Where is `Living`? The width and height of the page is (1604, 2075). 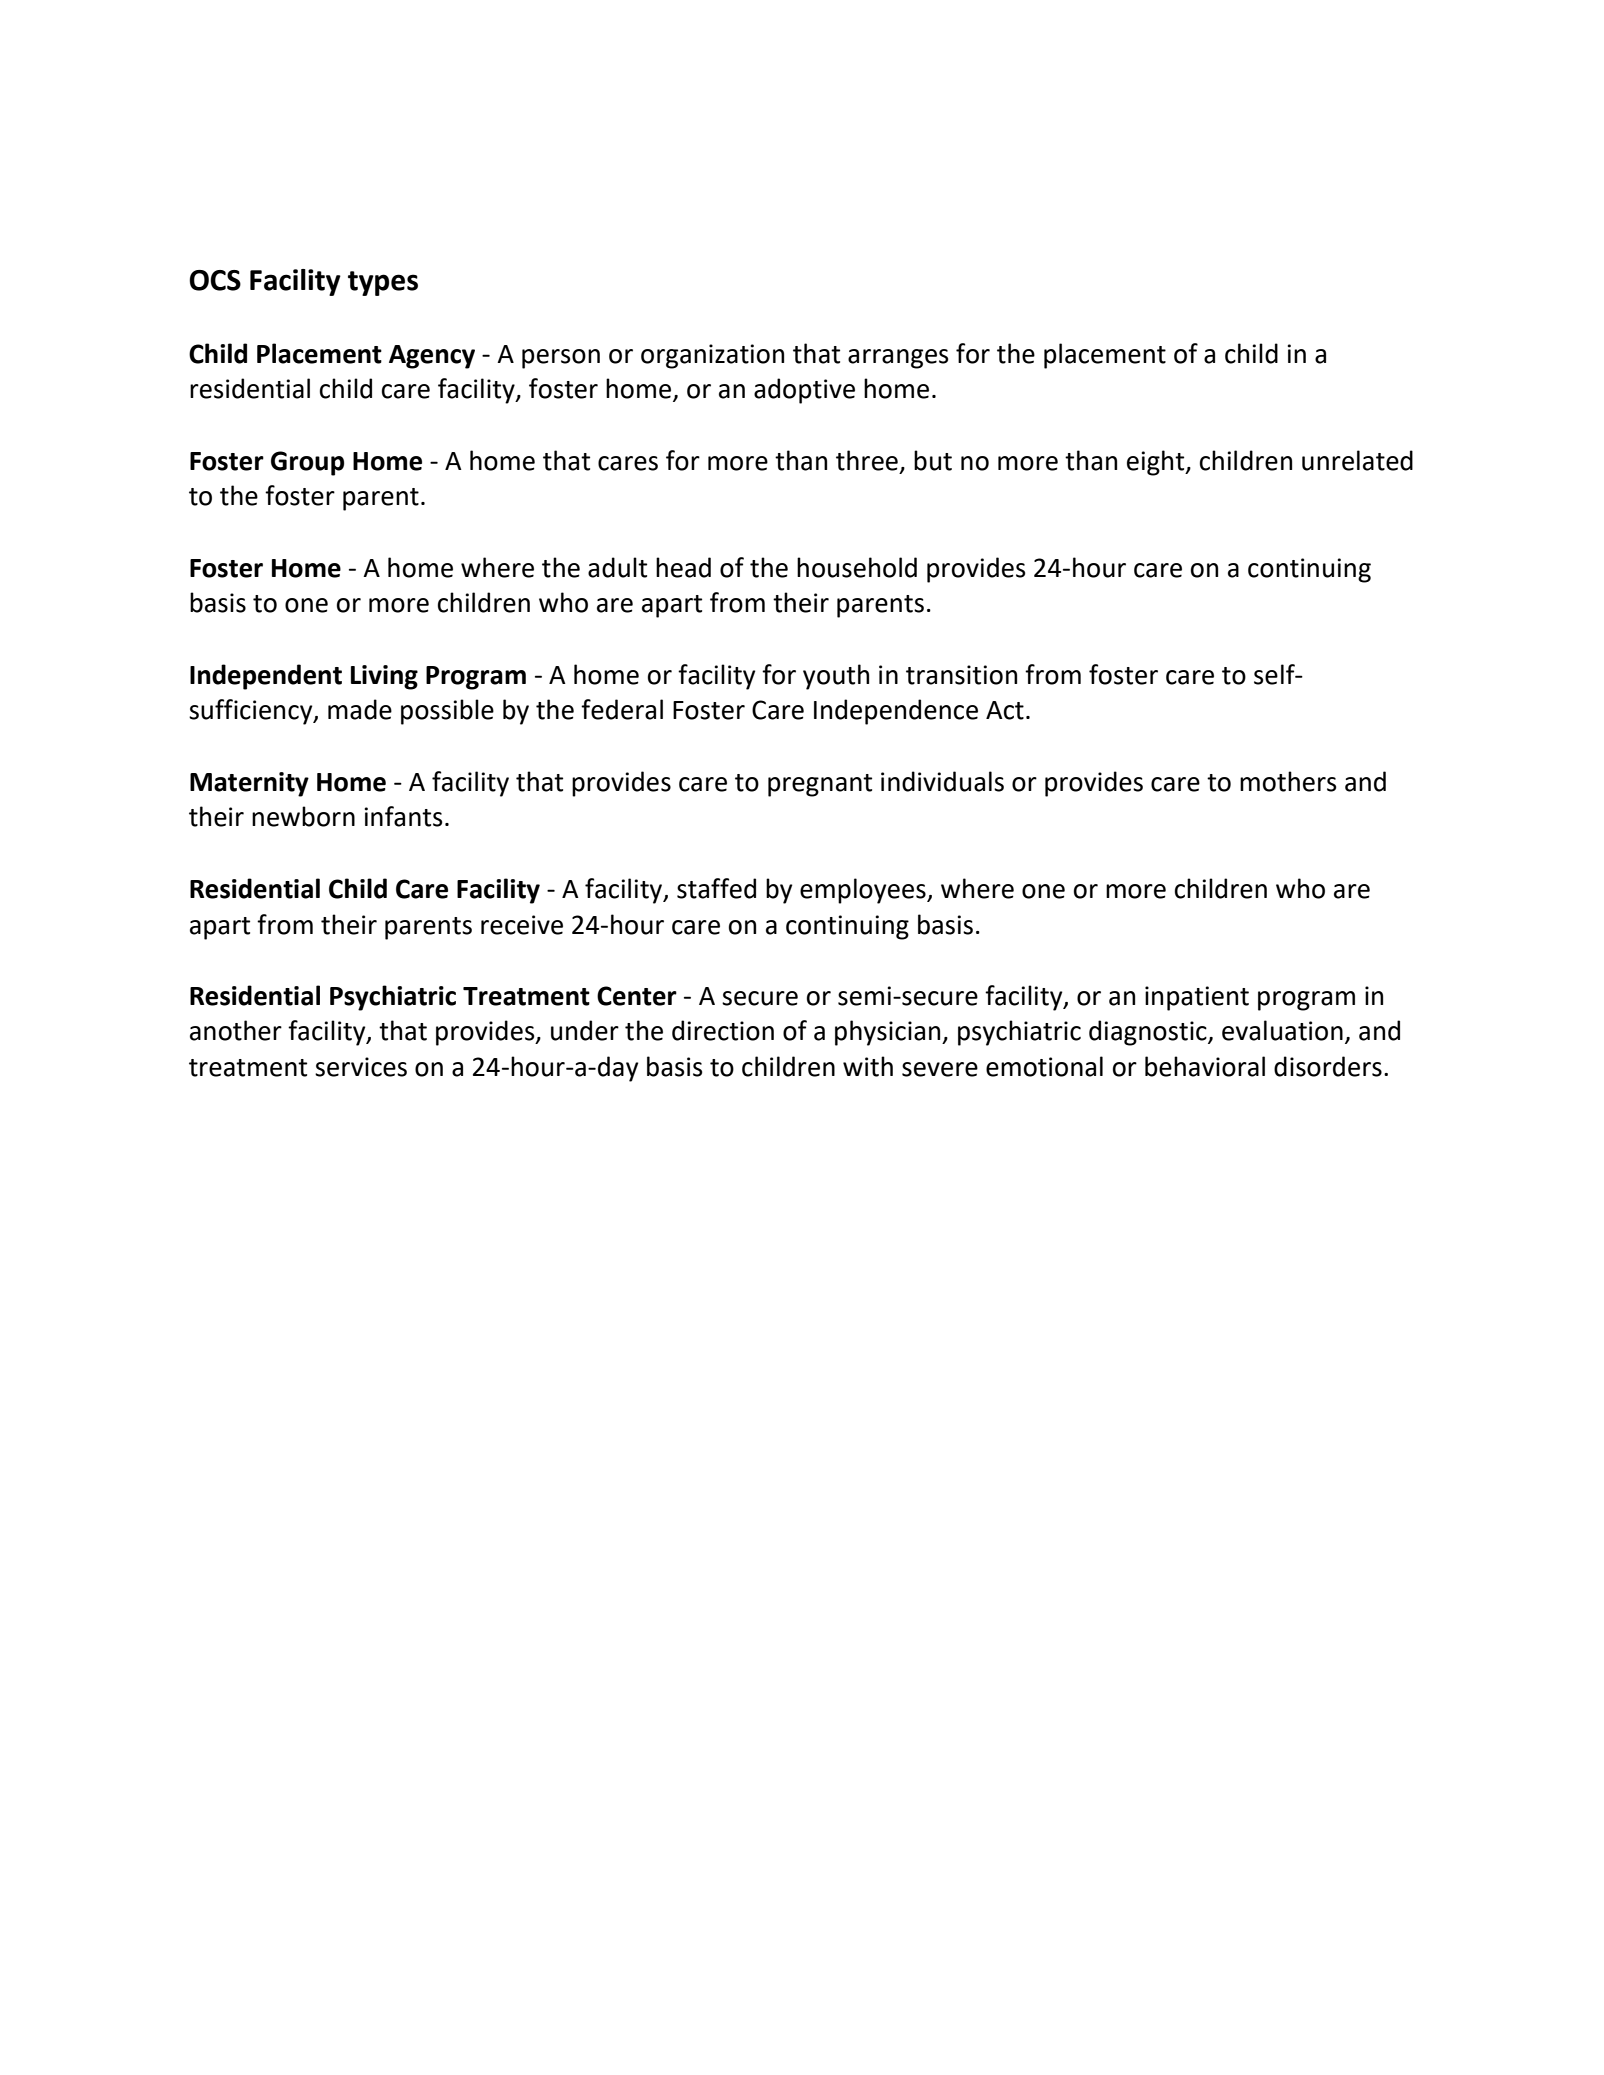 Living is located at coordinates (384, 677).
